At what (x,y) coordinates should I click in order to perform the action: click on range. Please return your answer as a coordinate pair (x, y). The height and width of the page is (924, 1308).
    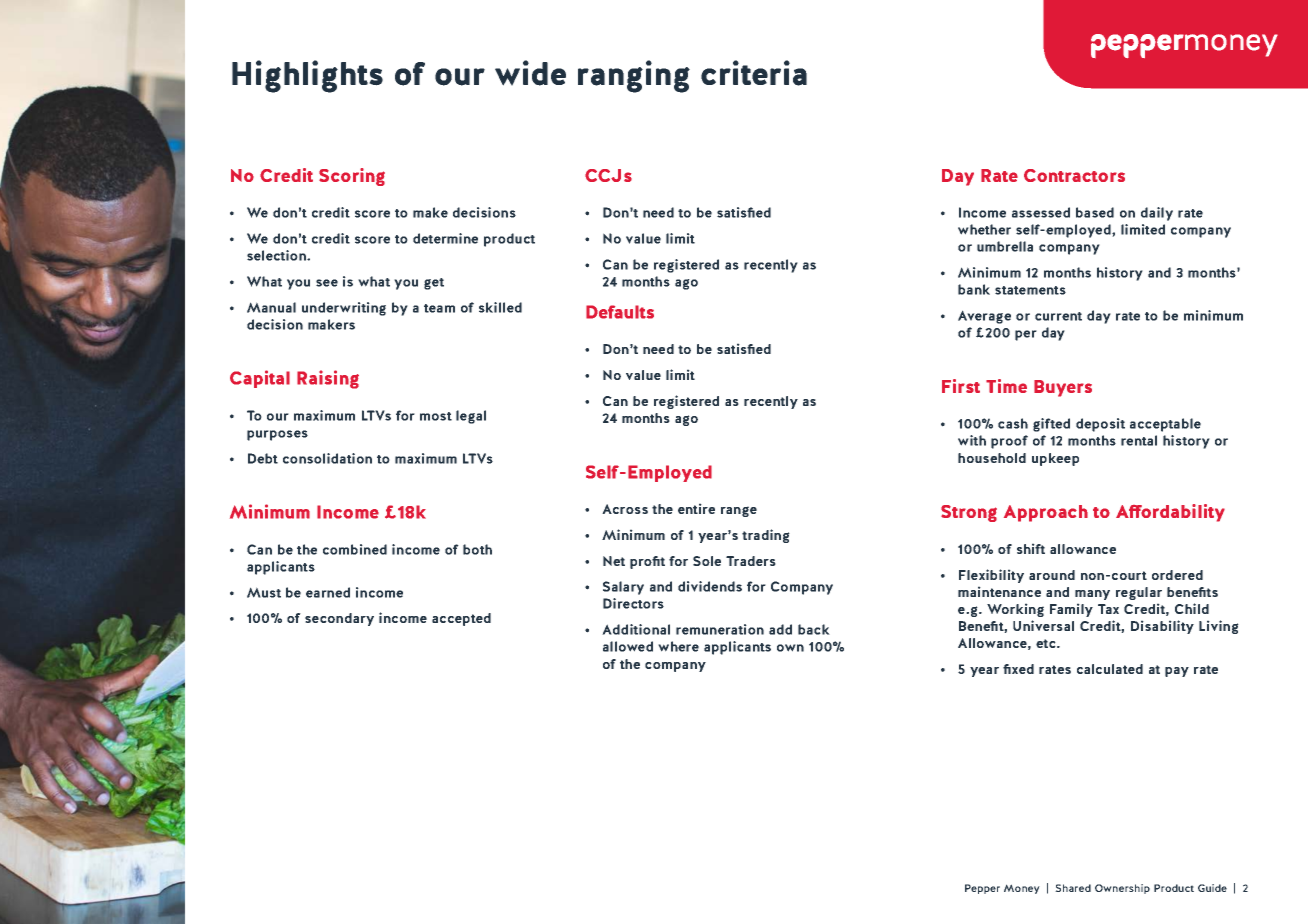
    Looking at the image, I should click on (739, 511).
